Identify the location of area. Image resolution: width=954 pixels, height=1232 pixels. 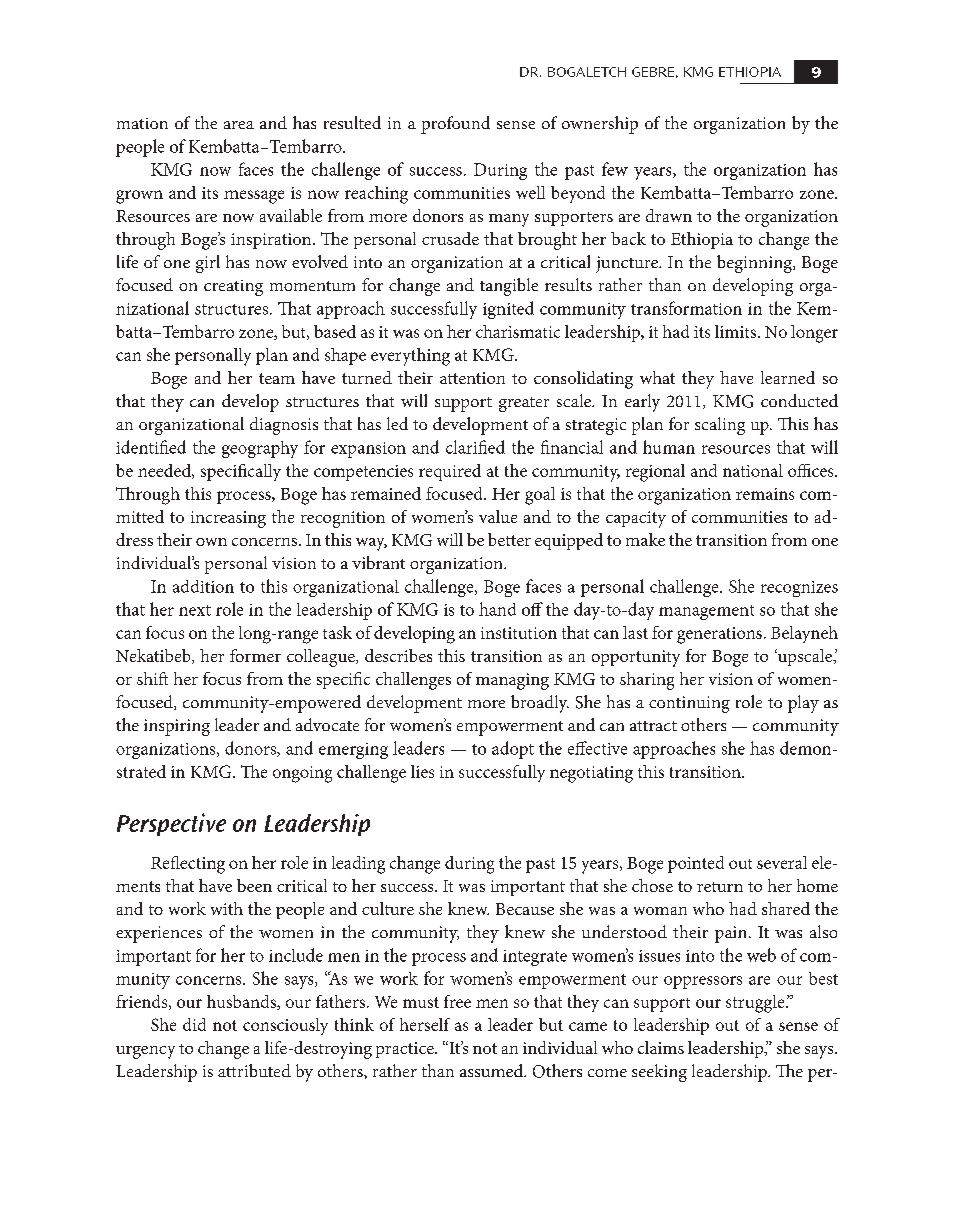
(239, 125).
